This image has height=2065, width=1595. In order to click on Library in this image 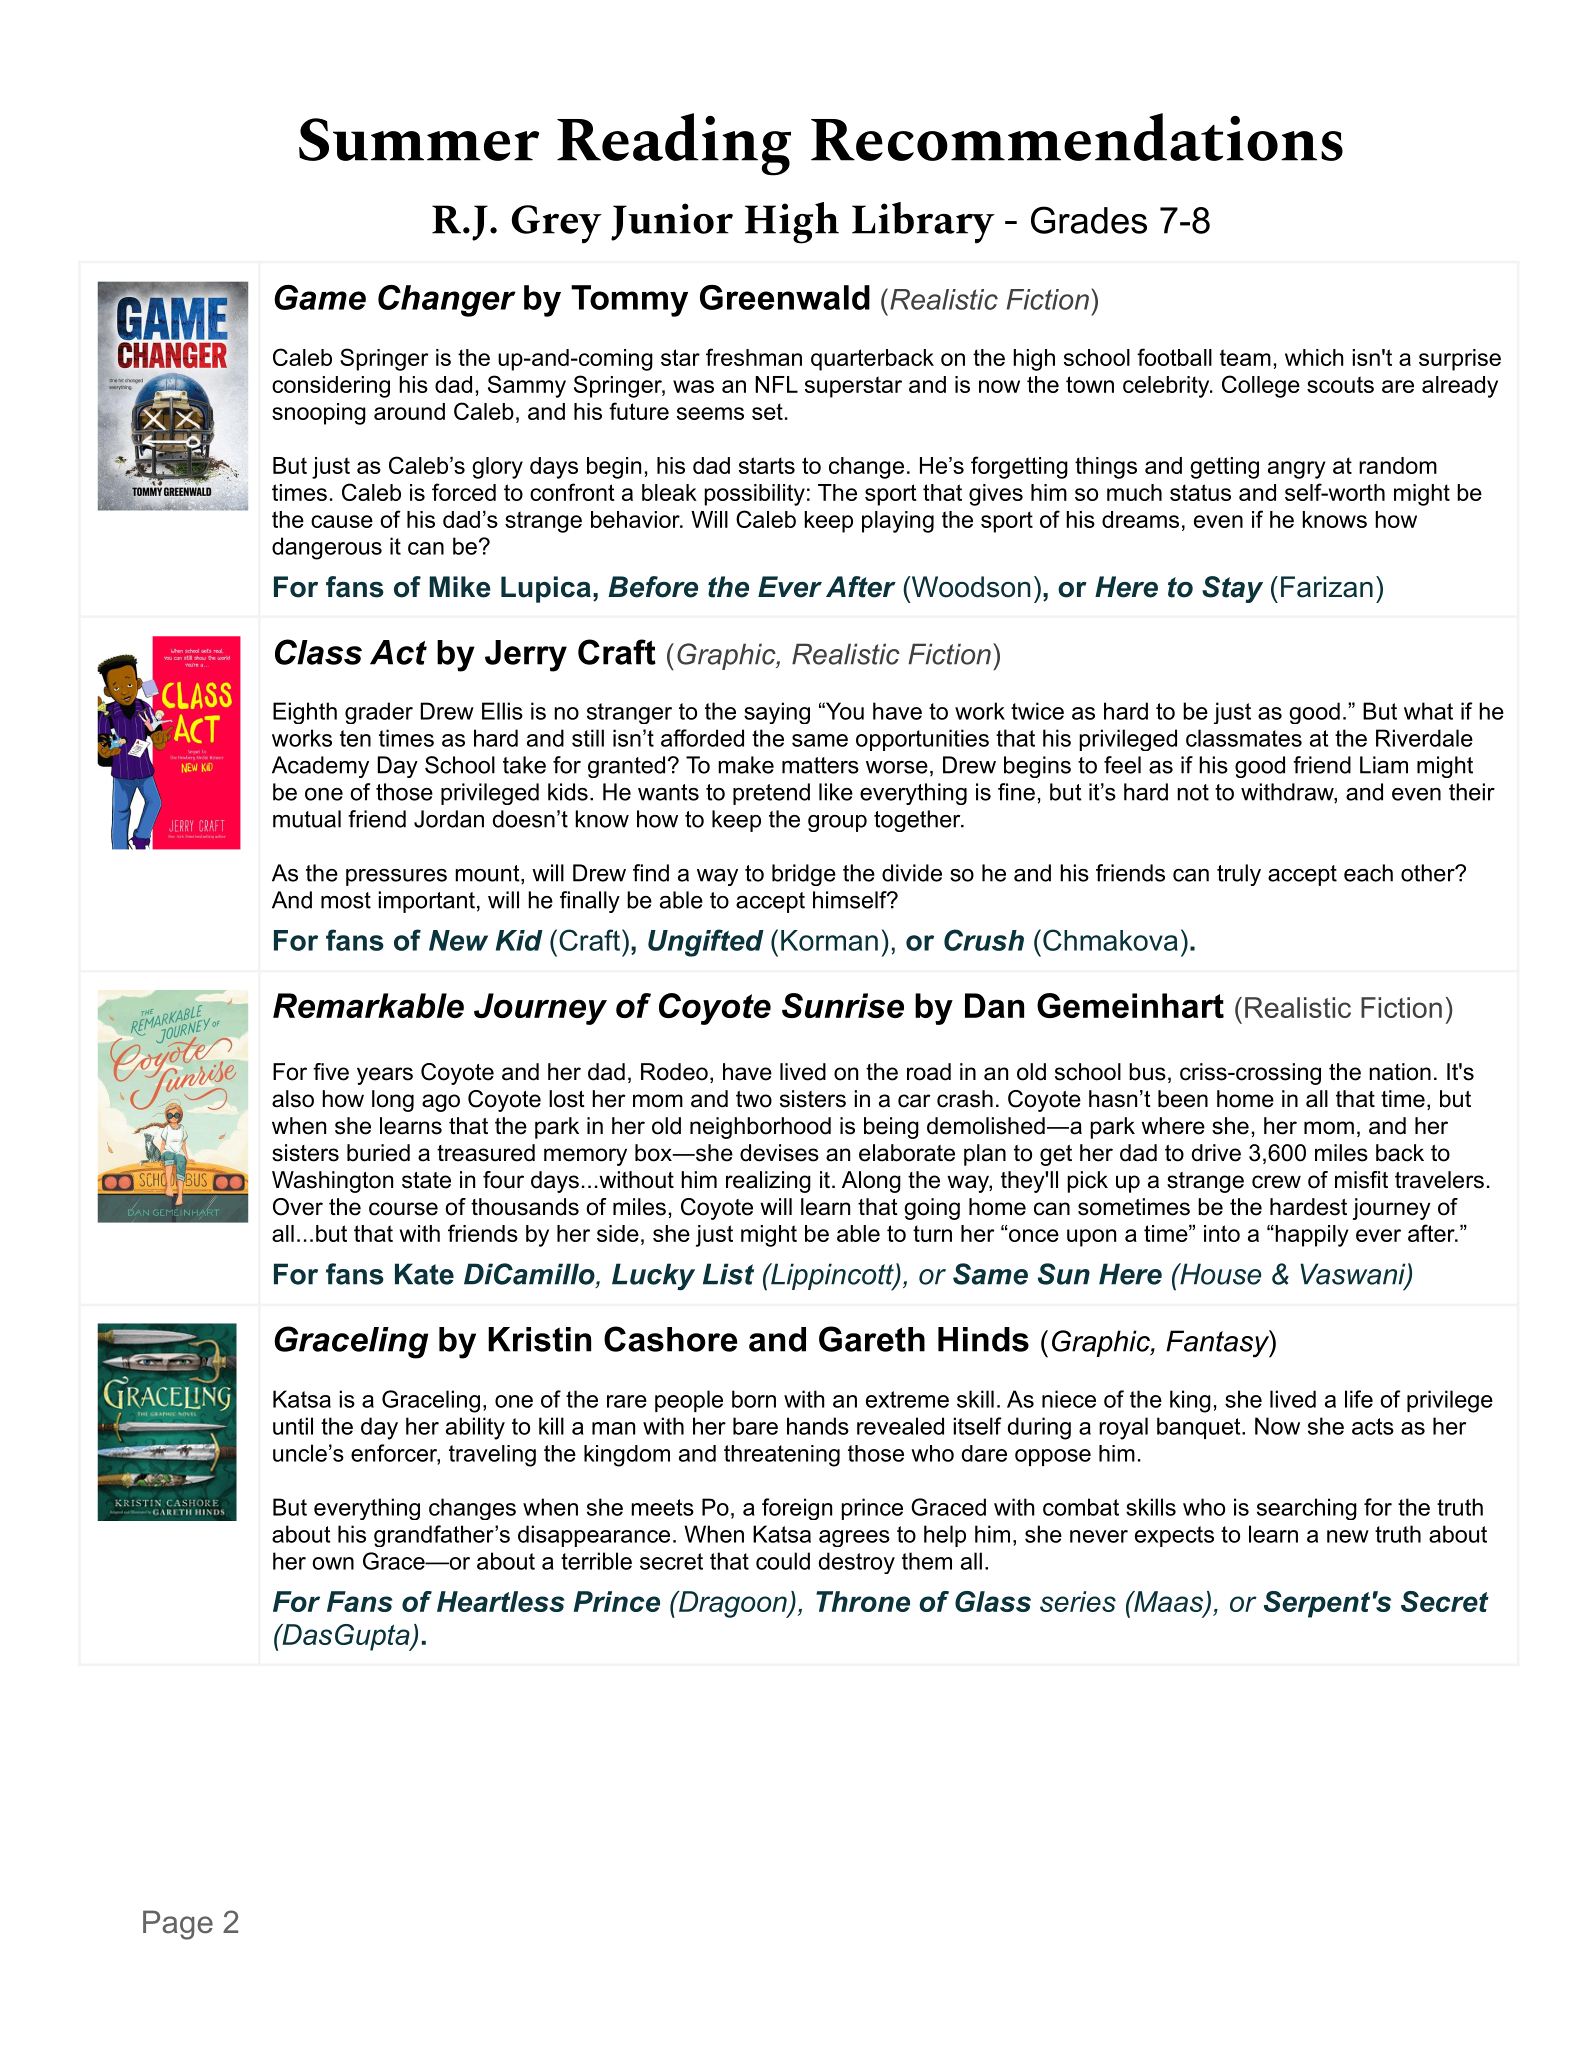, I will do `click(923, 223)`.
